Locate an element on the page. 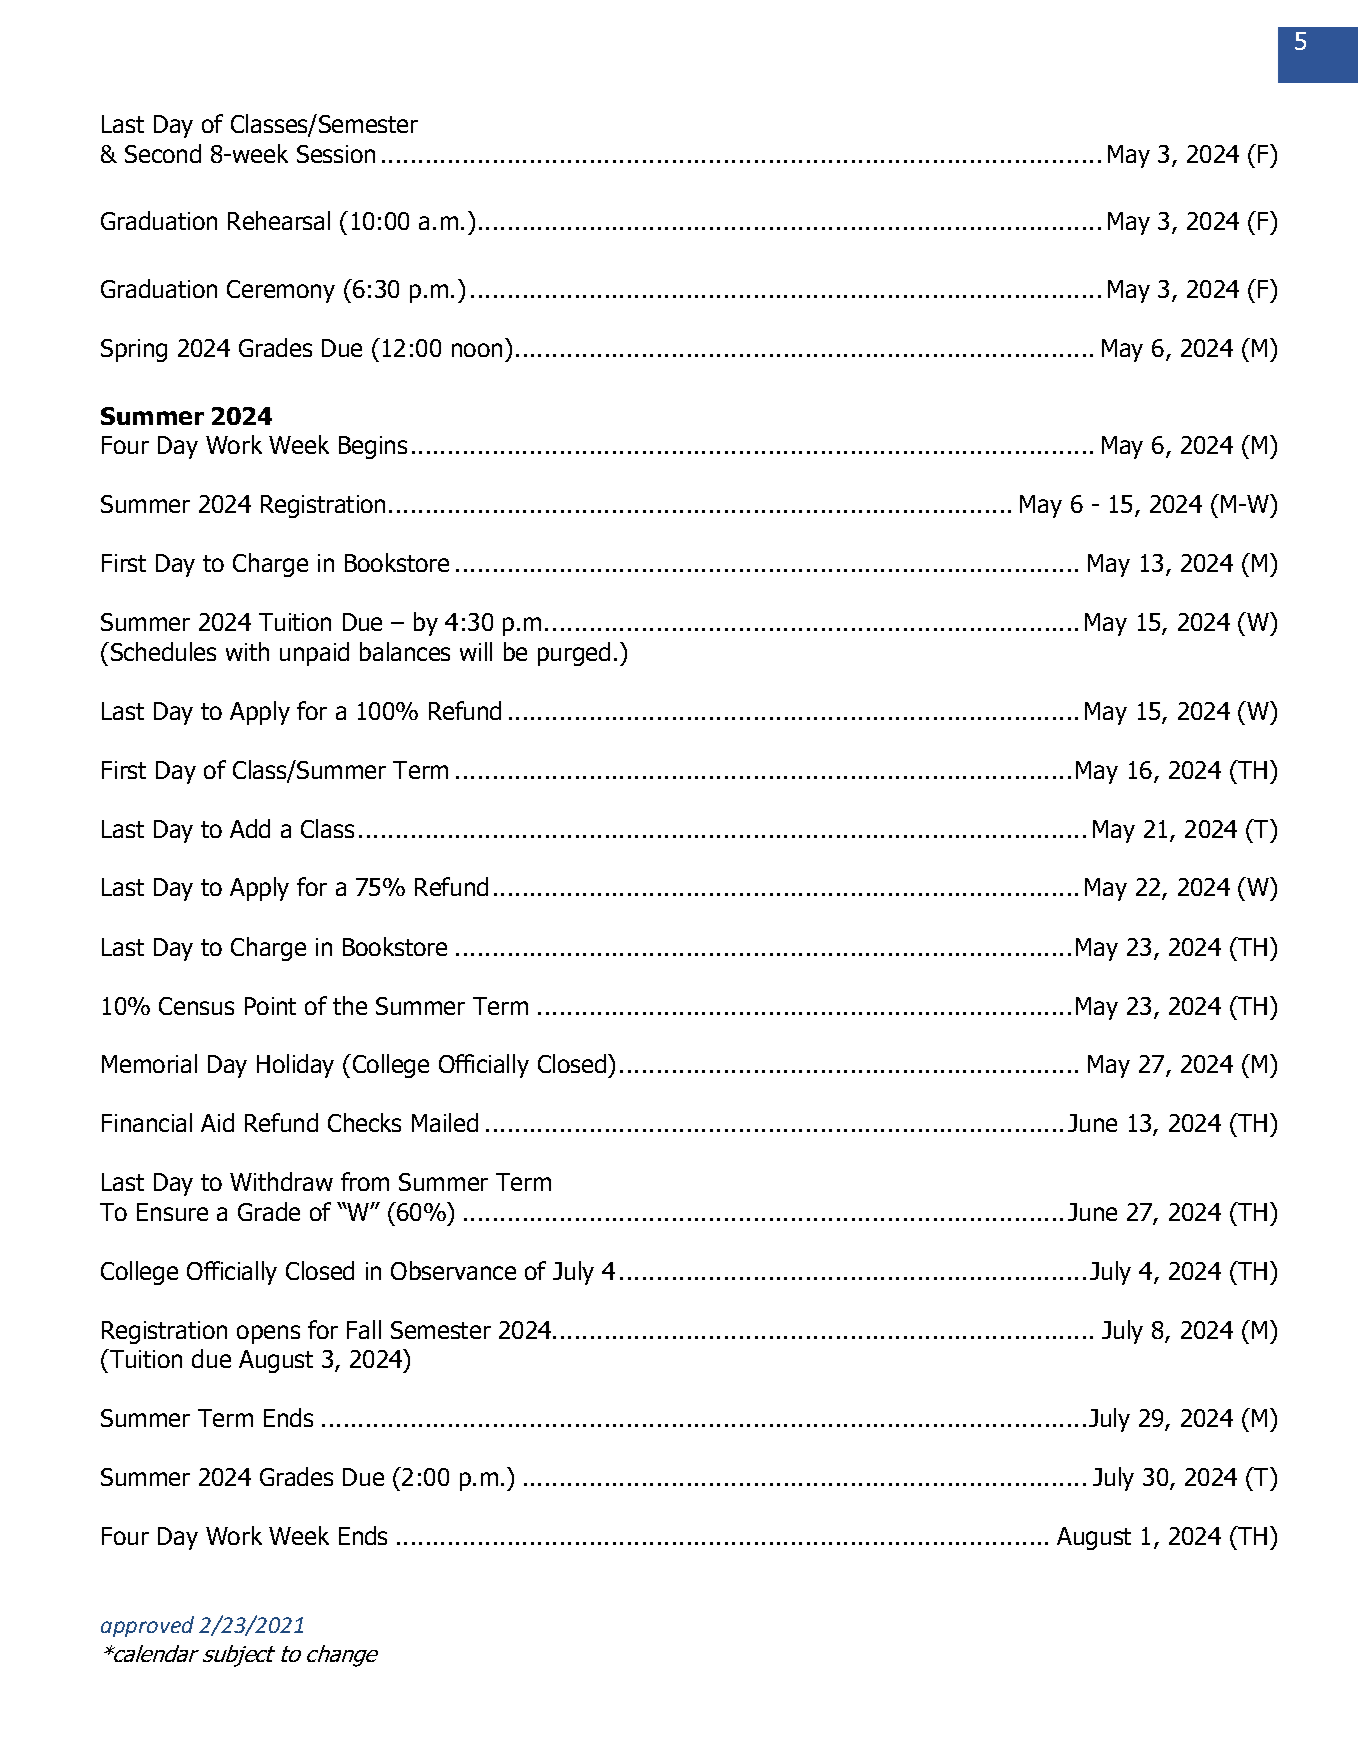 The image size is (1358, 1758). Mailed is located at coordinates (445, 1122).
